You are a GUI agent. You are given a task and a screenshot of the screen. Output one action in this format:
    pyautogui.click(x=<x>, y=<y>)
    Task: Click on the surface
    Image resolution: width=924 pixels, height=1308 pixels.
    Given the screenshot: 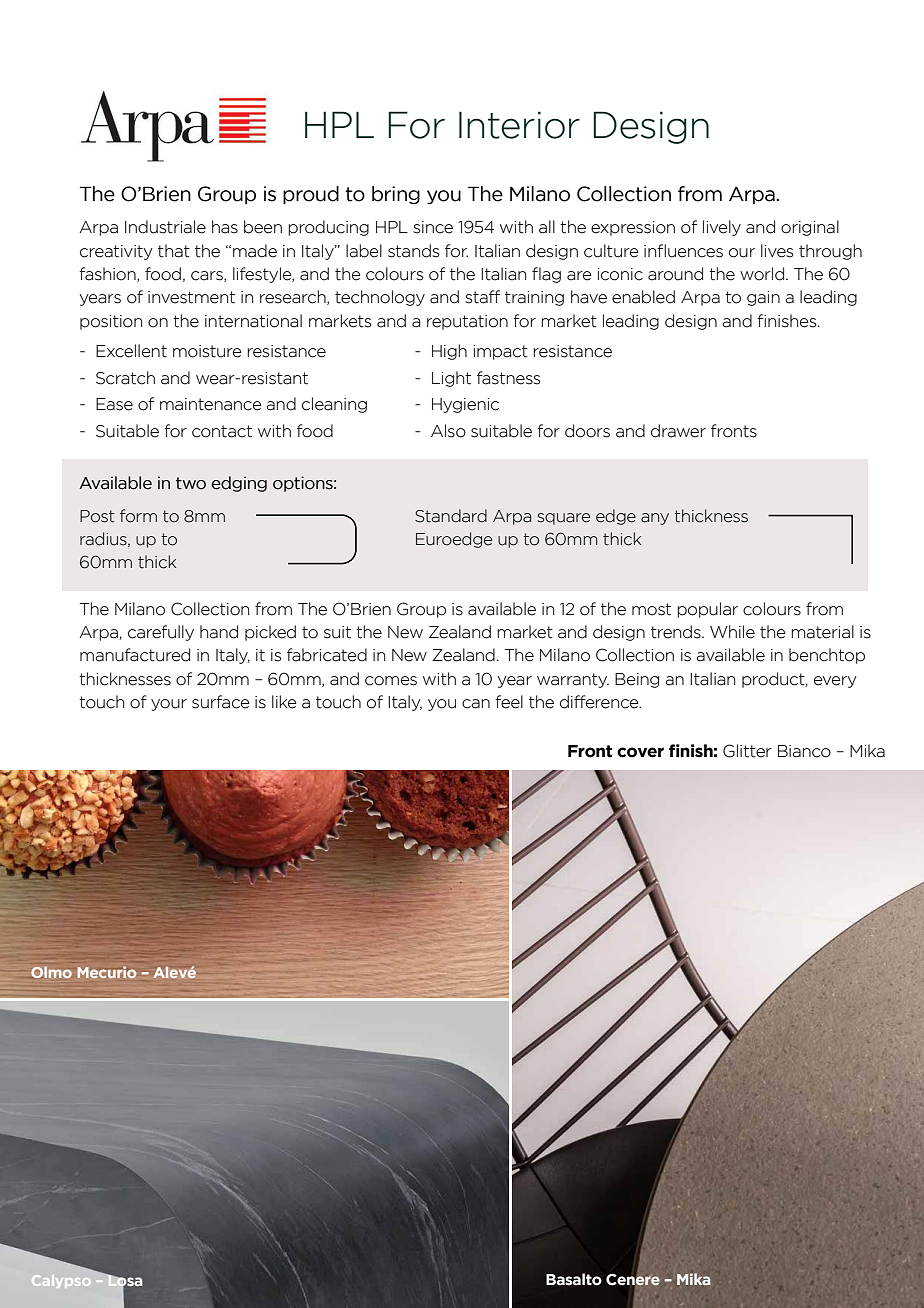 What is the action you would take?
    pyautogui.click(x=221, y=702)
